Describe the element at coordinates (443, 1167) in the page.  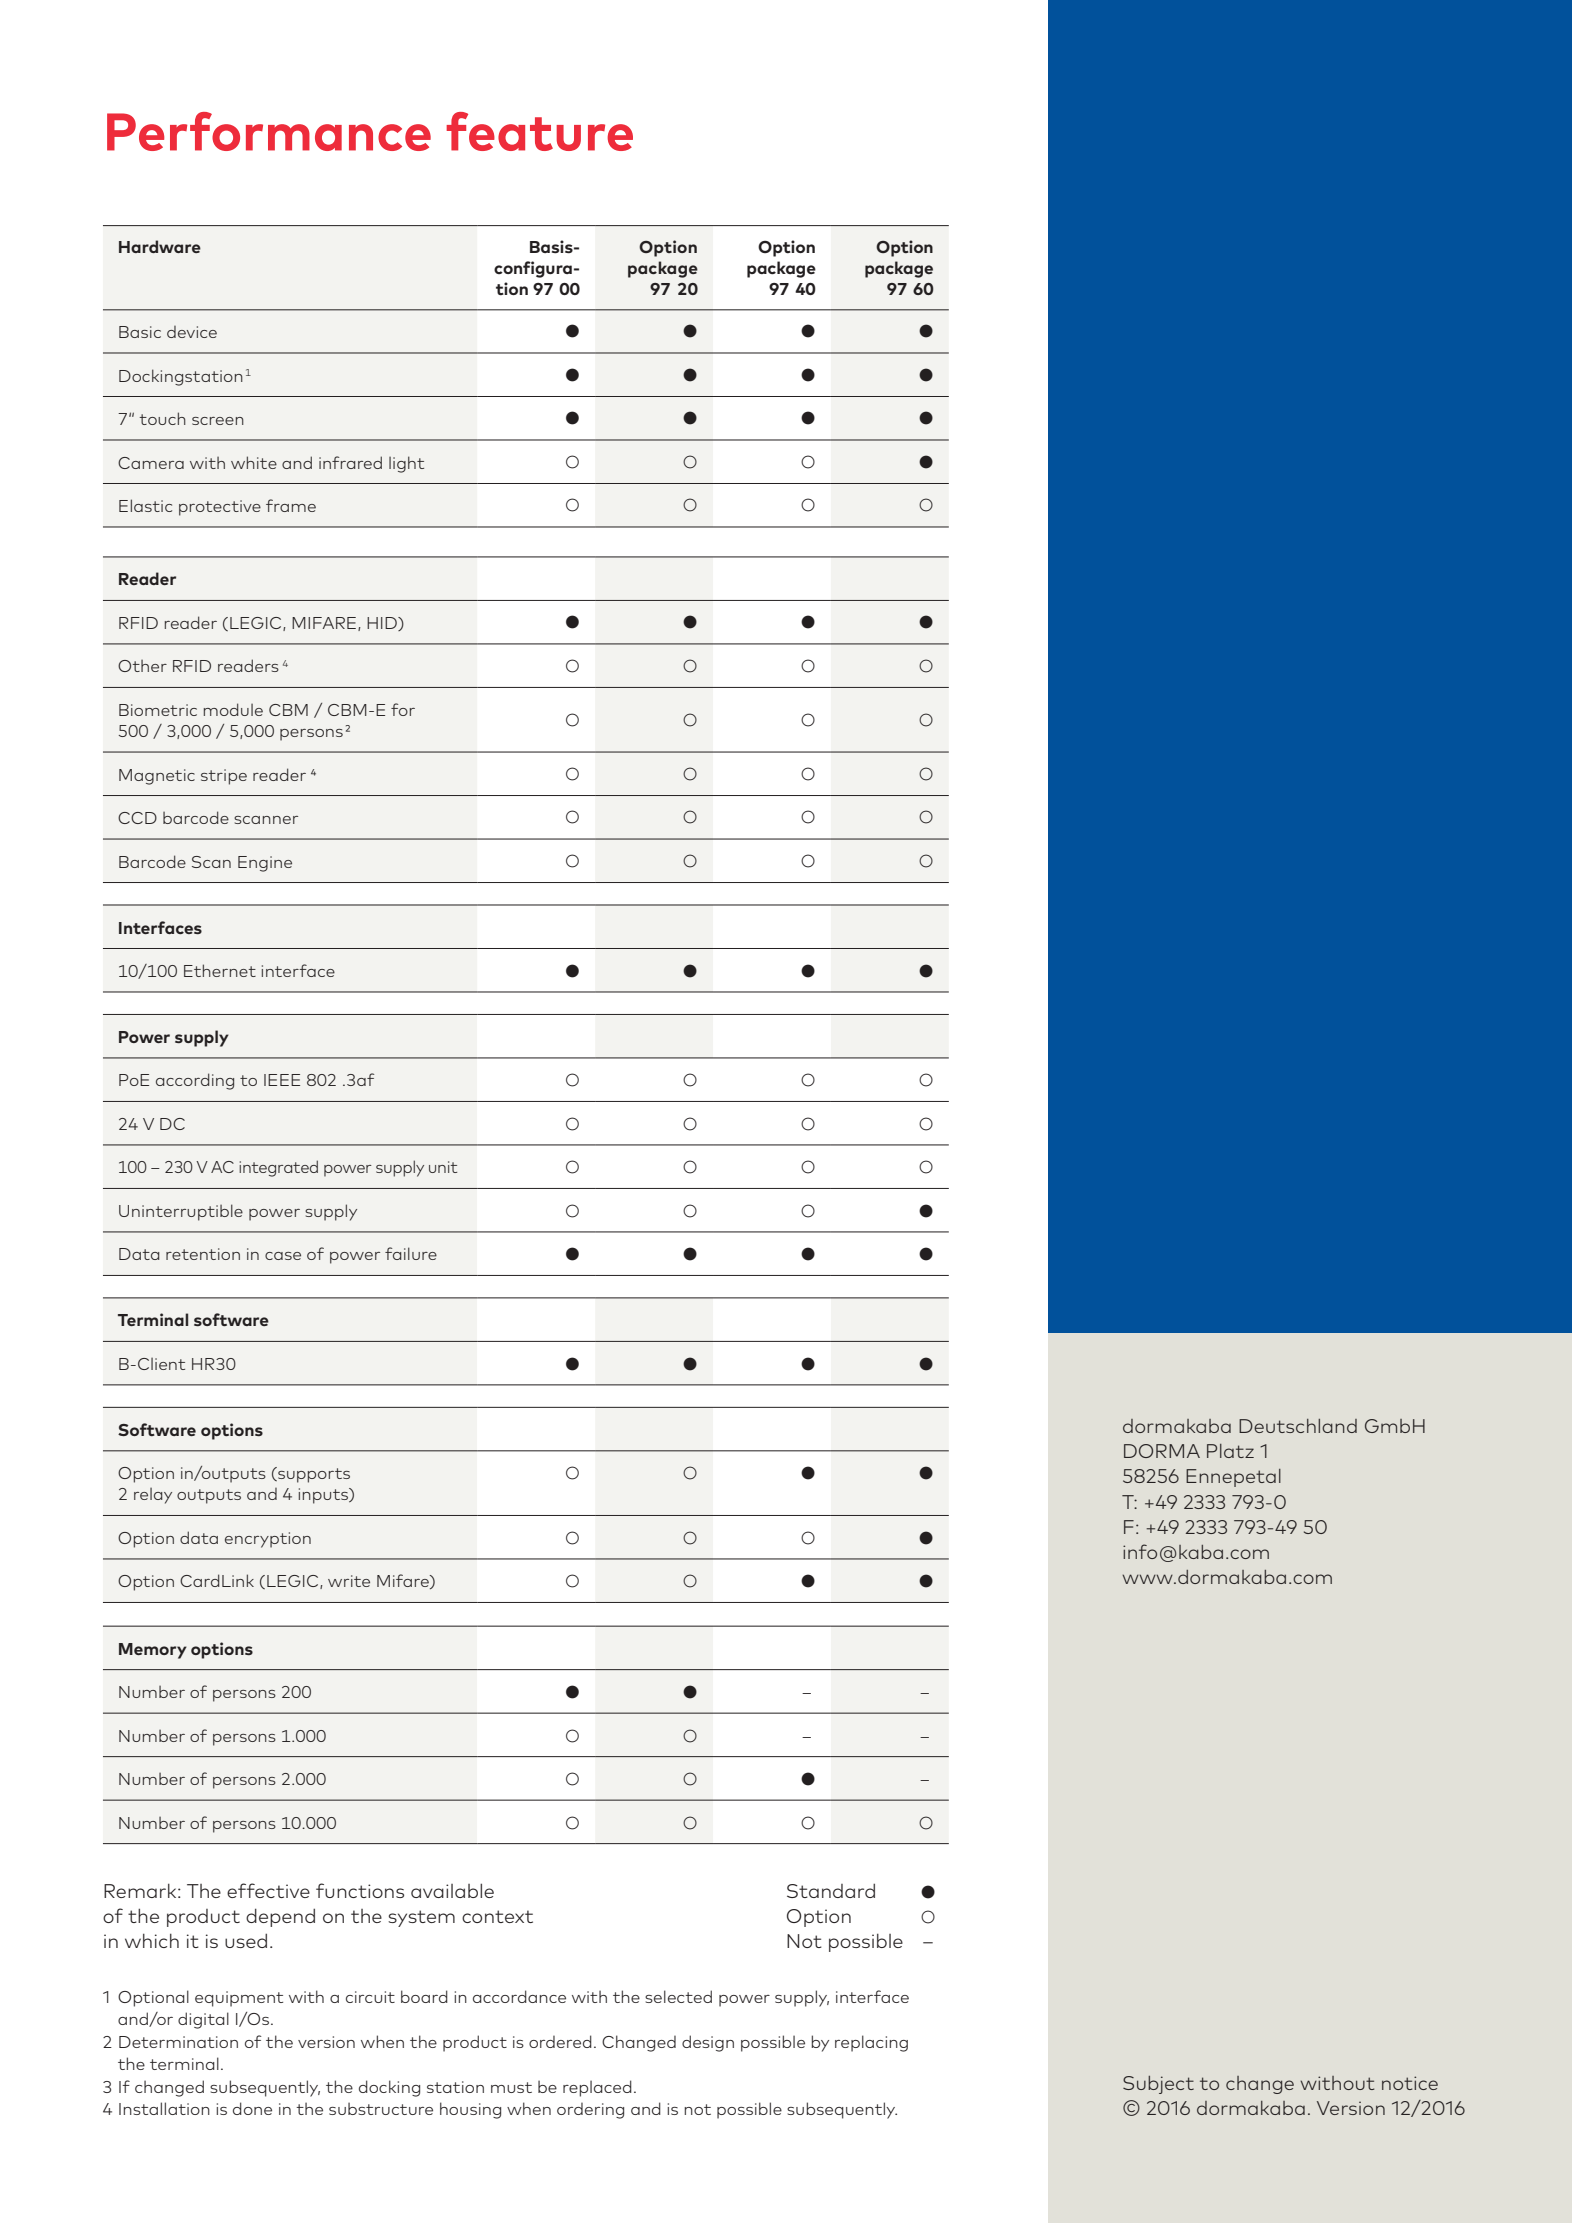
I see `unit` at that location.
